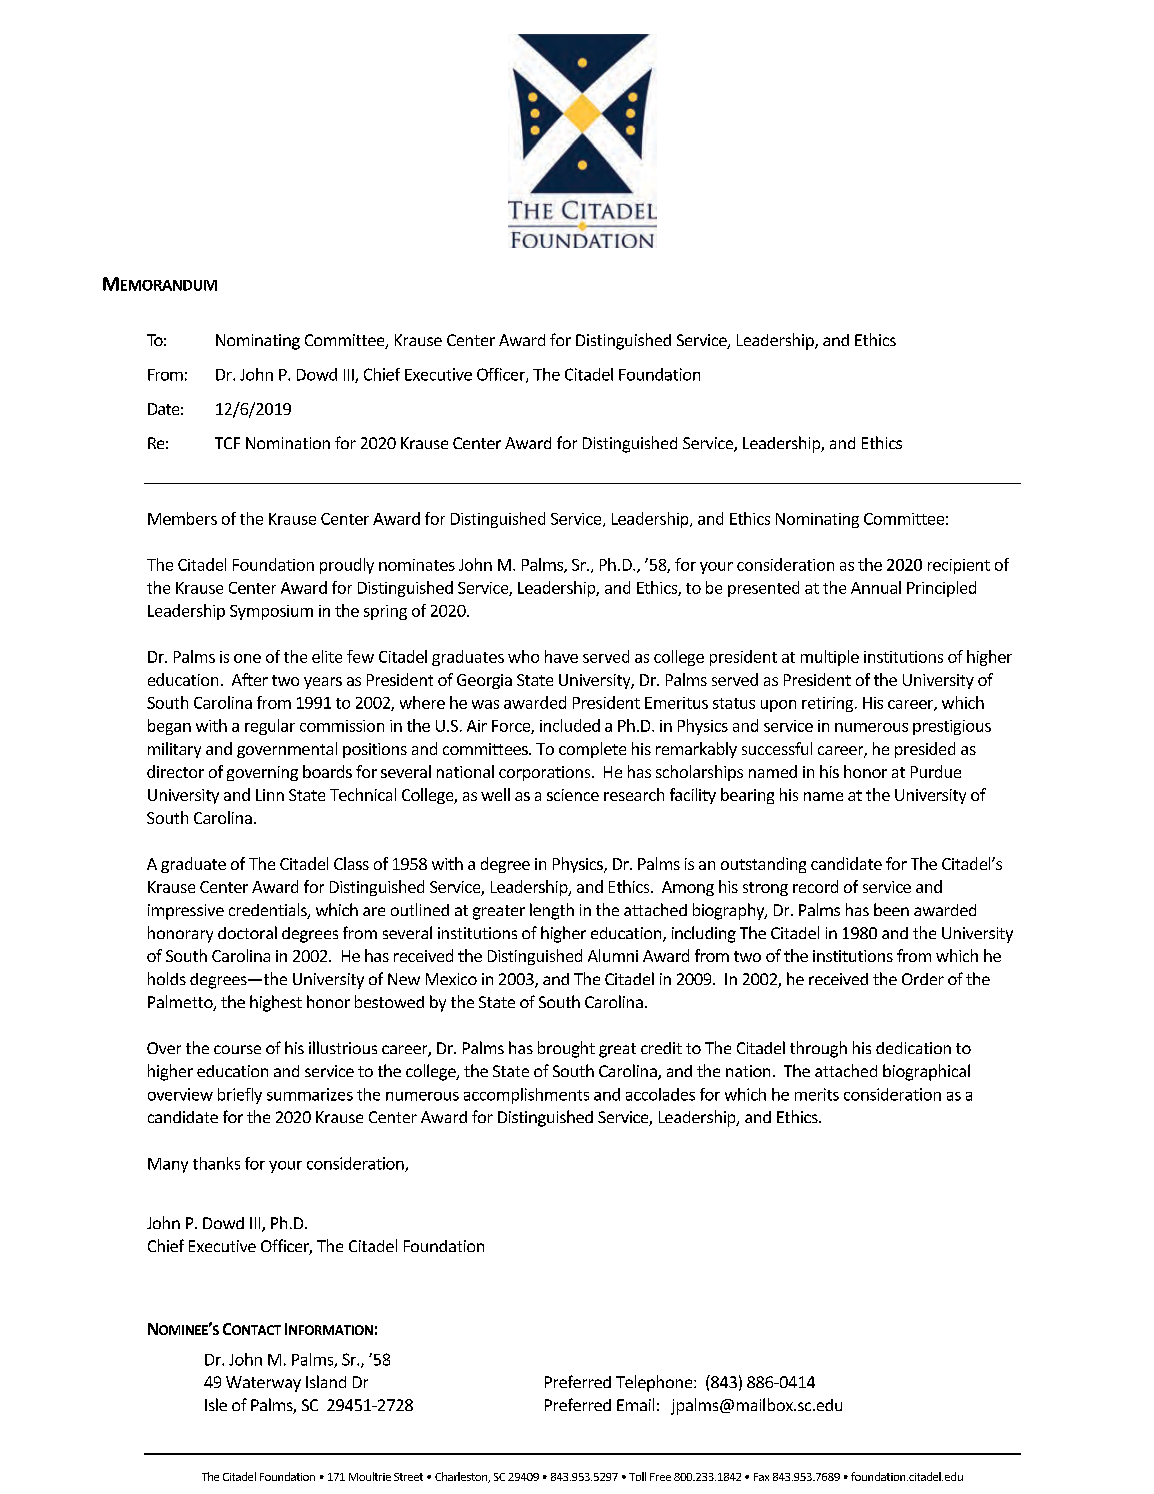 The width and height of the screenshot is (1154, 1494). I want to click on nominates, so click(417, 565).
